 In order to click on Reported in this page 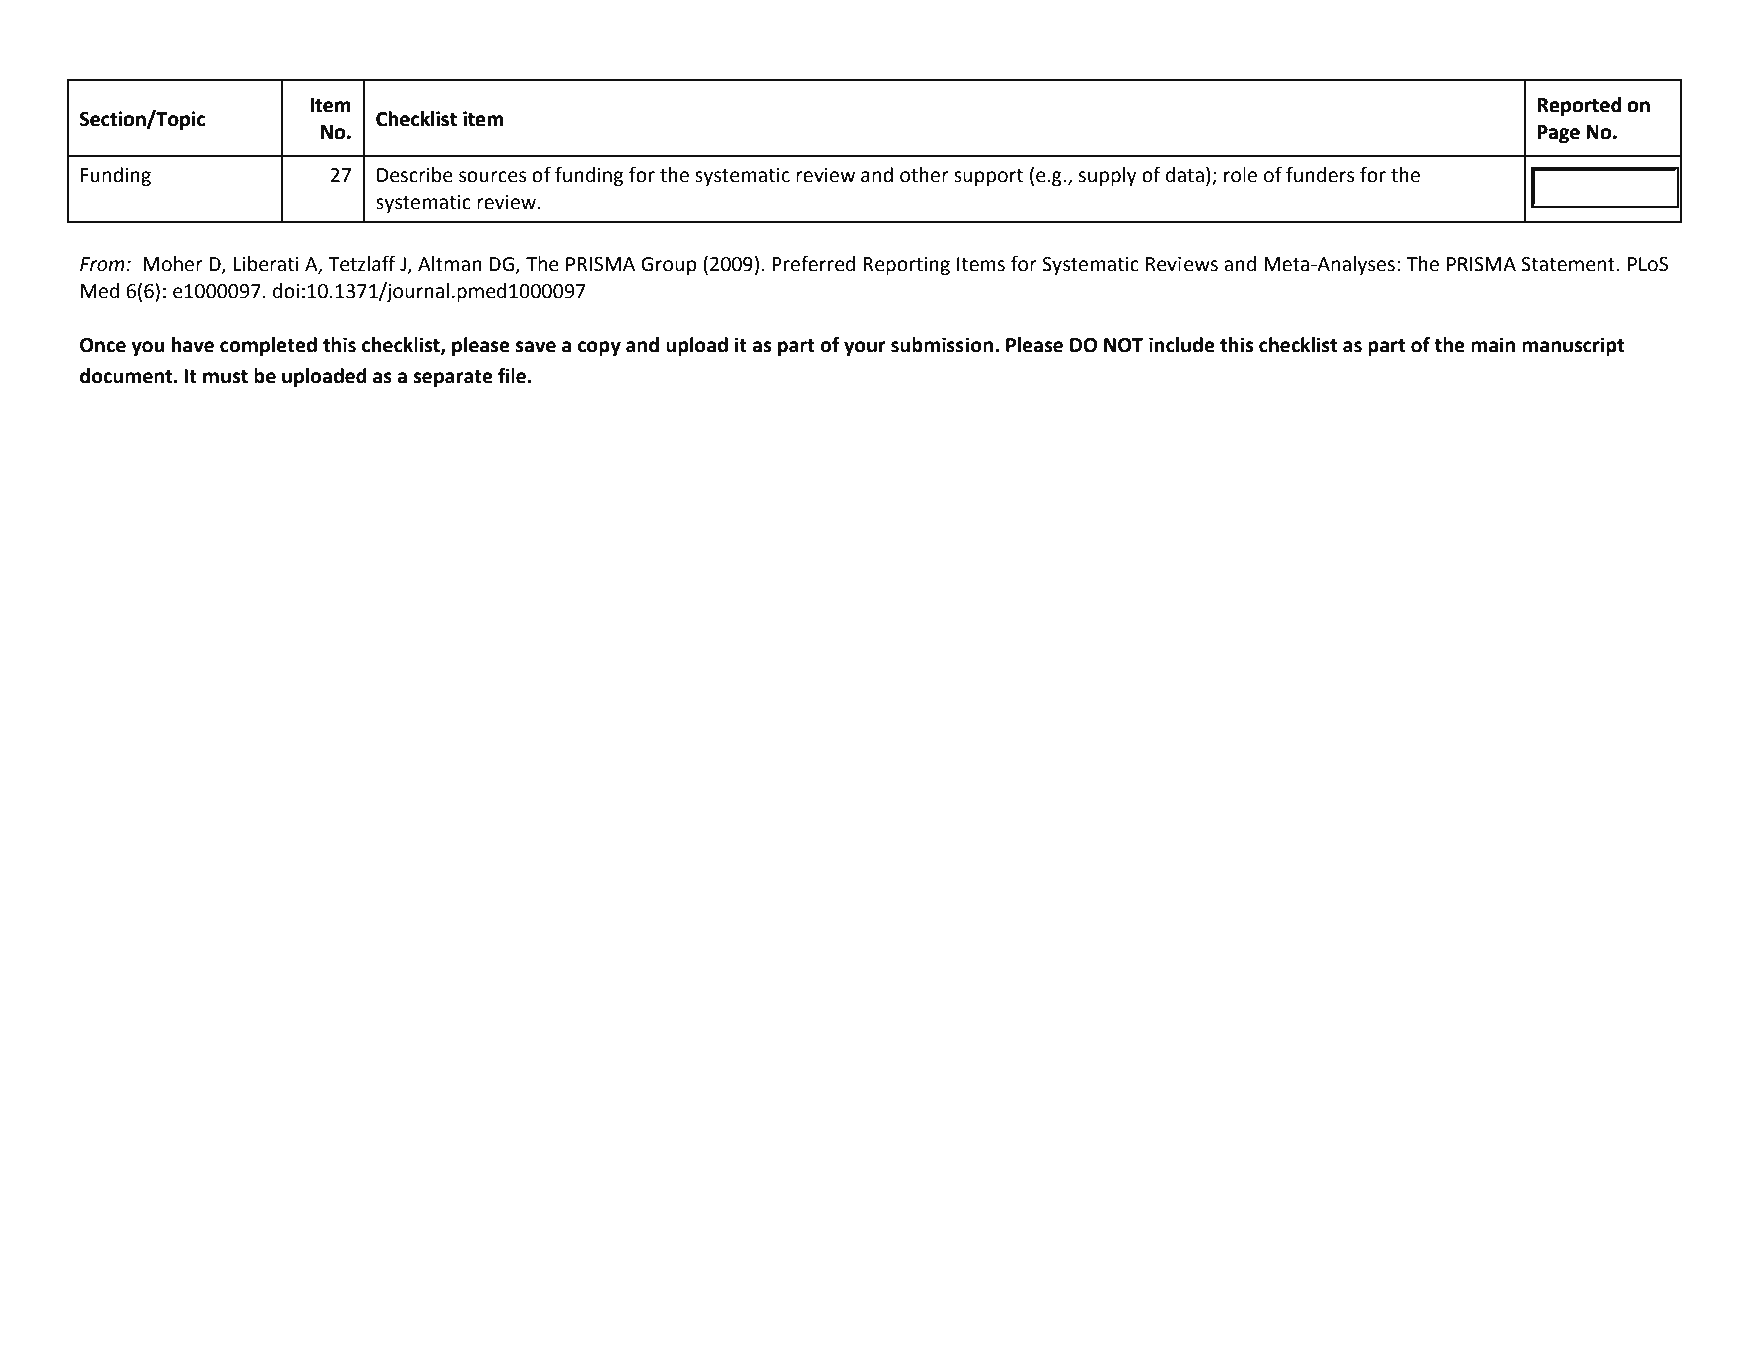, I will do `click(1579, 106)`.
